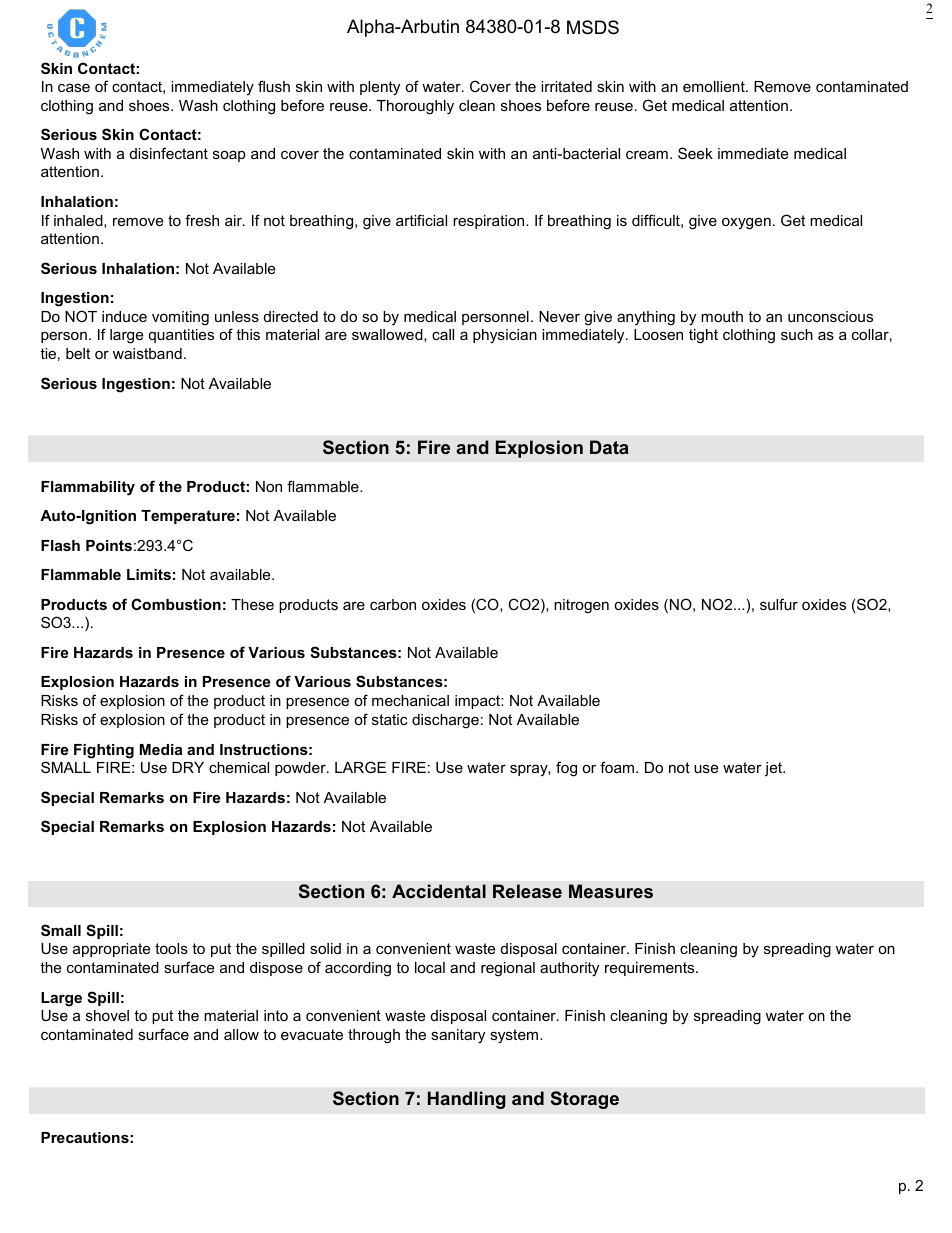 The width and height of the document is (952, 1233). Describe the element at coordinates (415, 107) in the document. I see `Thoroughly` at that location.
